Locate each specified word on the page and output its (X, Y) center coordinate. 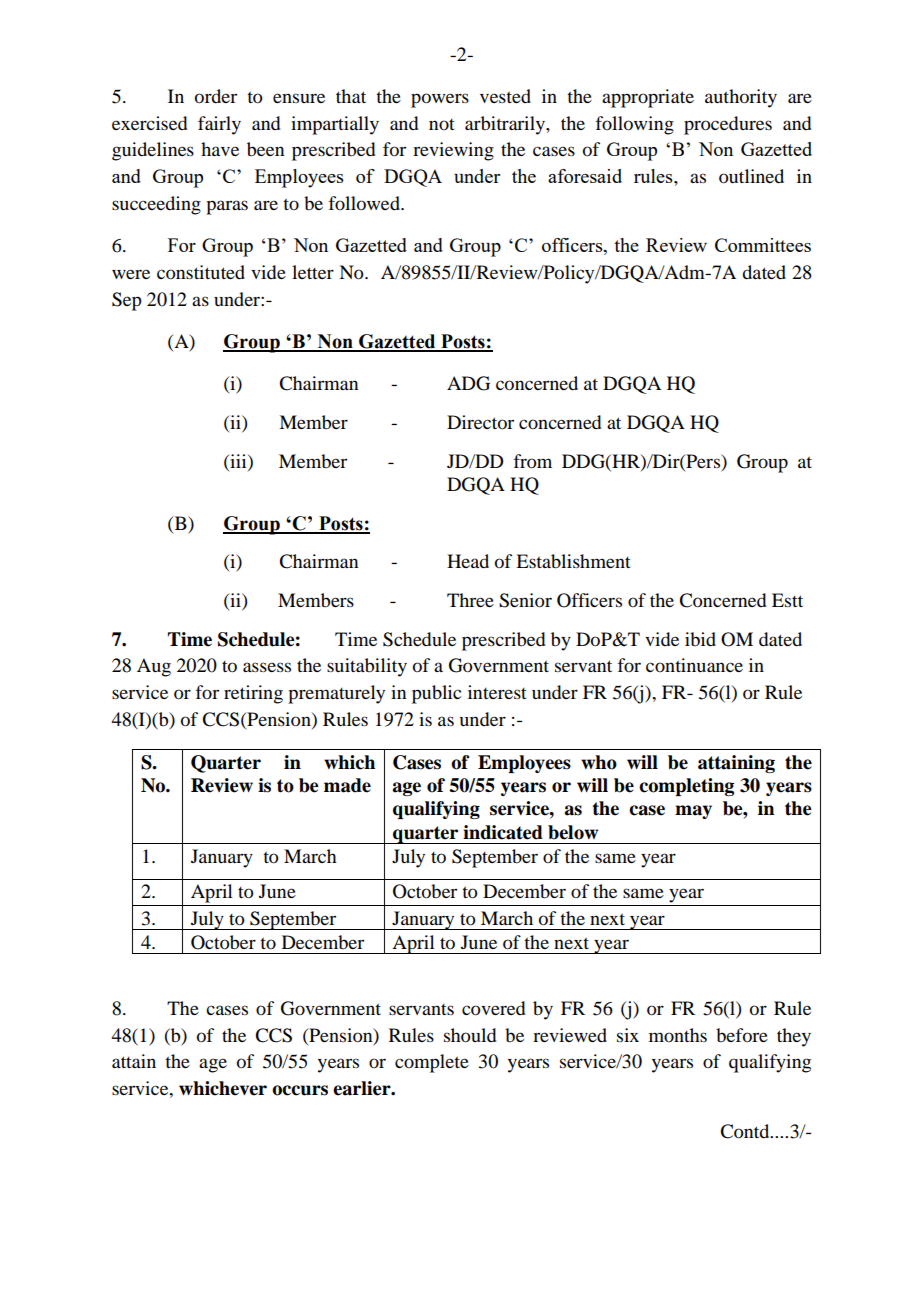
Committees (763, 245)
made (347, 785)
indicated (503, 832)
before (742, 1035)
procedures (728, 125)
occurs (300, 1090)
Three (470, 600)
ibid (700, 639)
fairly (219, 125)
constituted (201, 272)
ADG (468, 383)
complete (432, 1063)
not (442, 124)
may (693, 812)
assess (267, 667)
